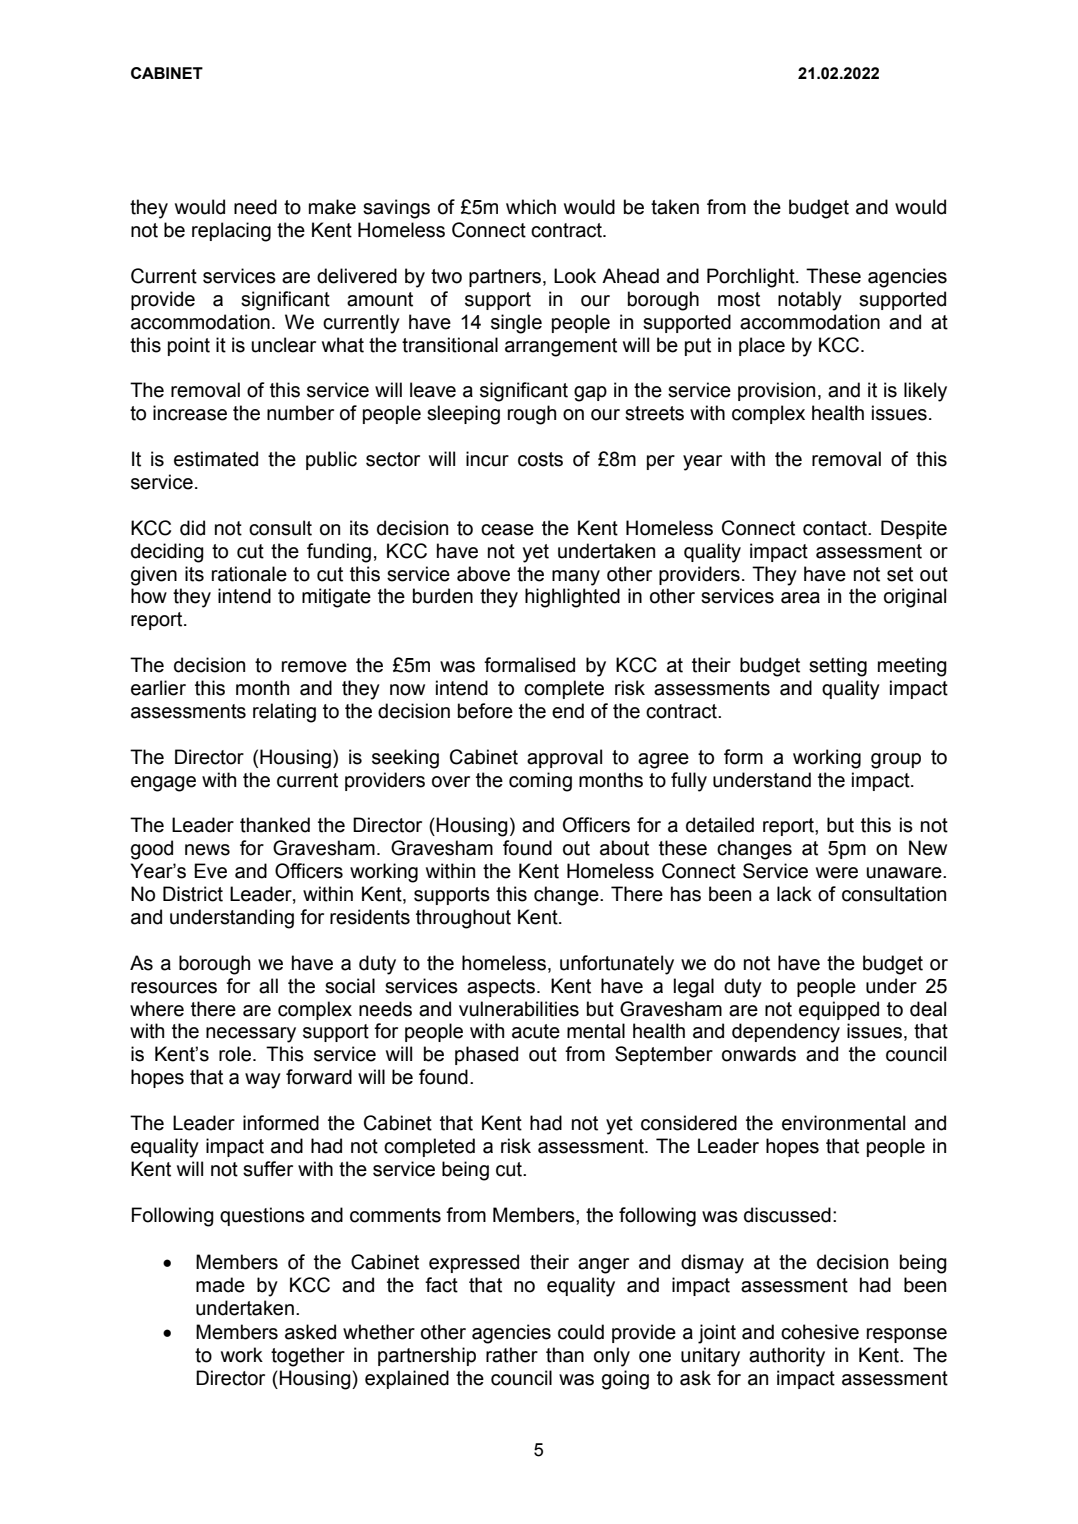  I want to click on replacing, so click(231, 232).
